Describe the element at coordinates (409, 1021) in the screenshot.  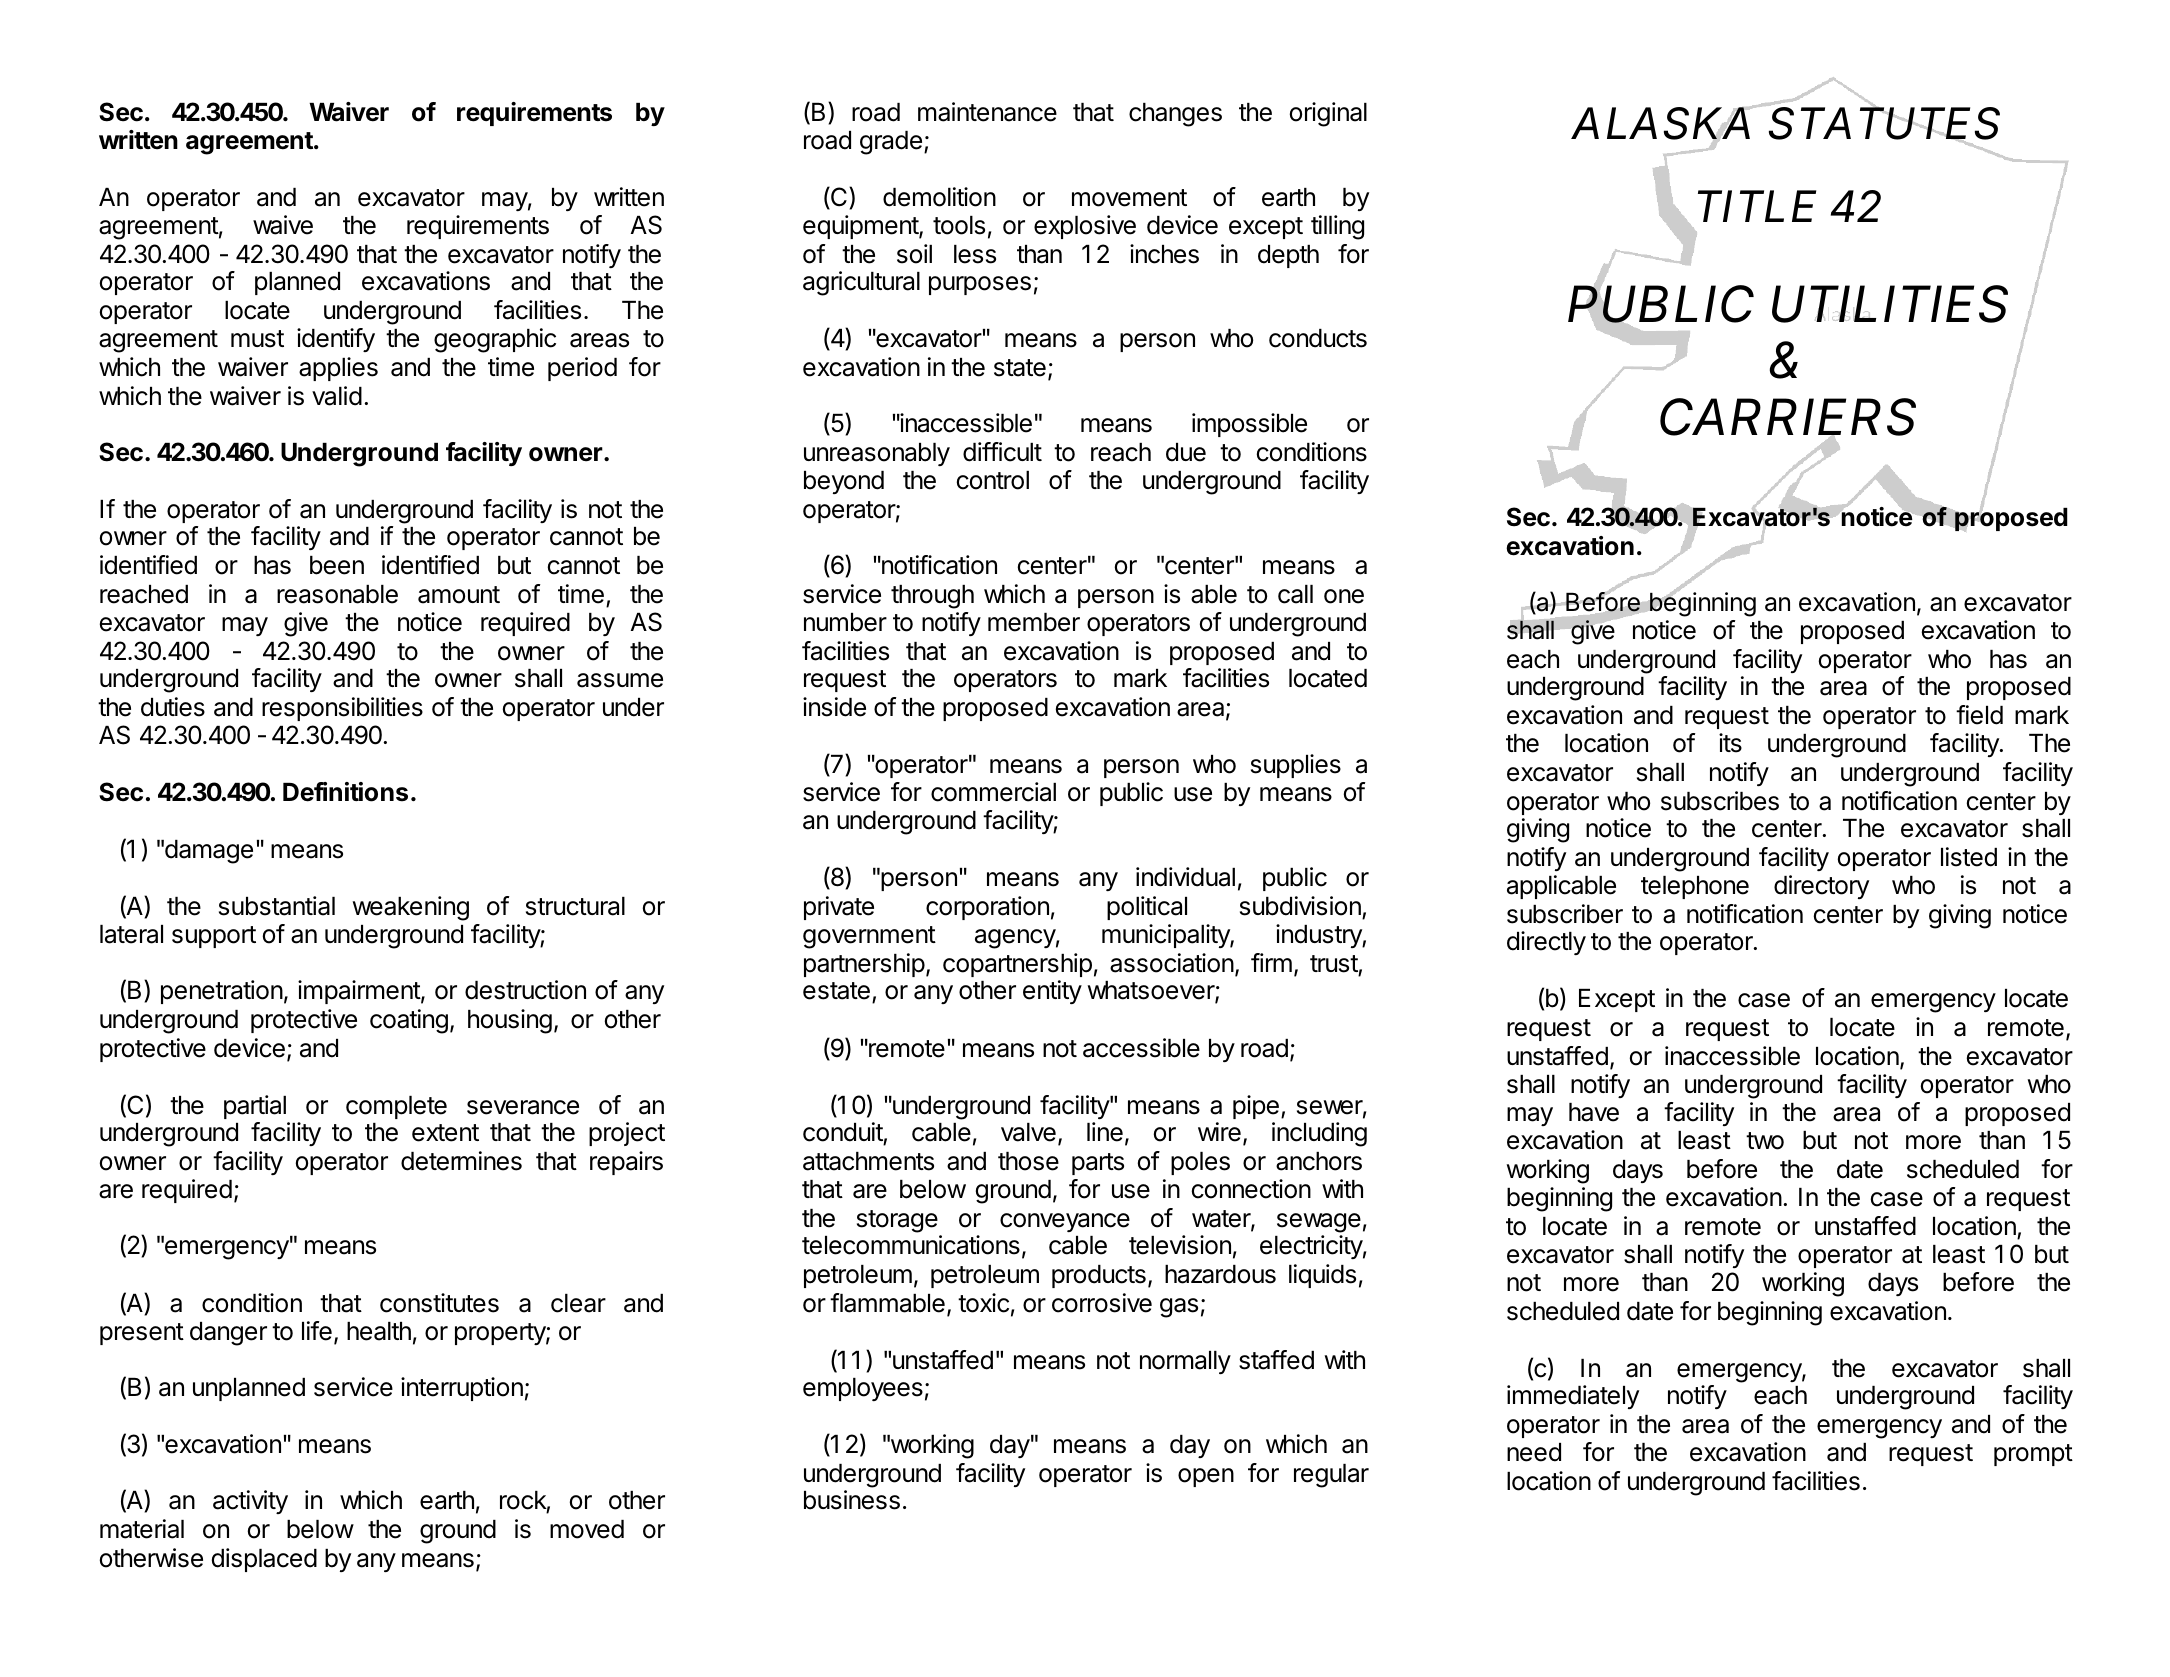
I see `coating` at that location.
